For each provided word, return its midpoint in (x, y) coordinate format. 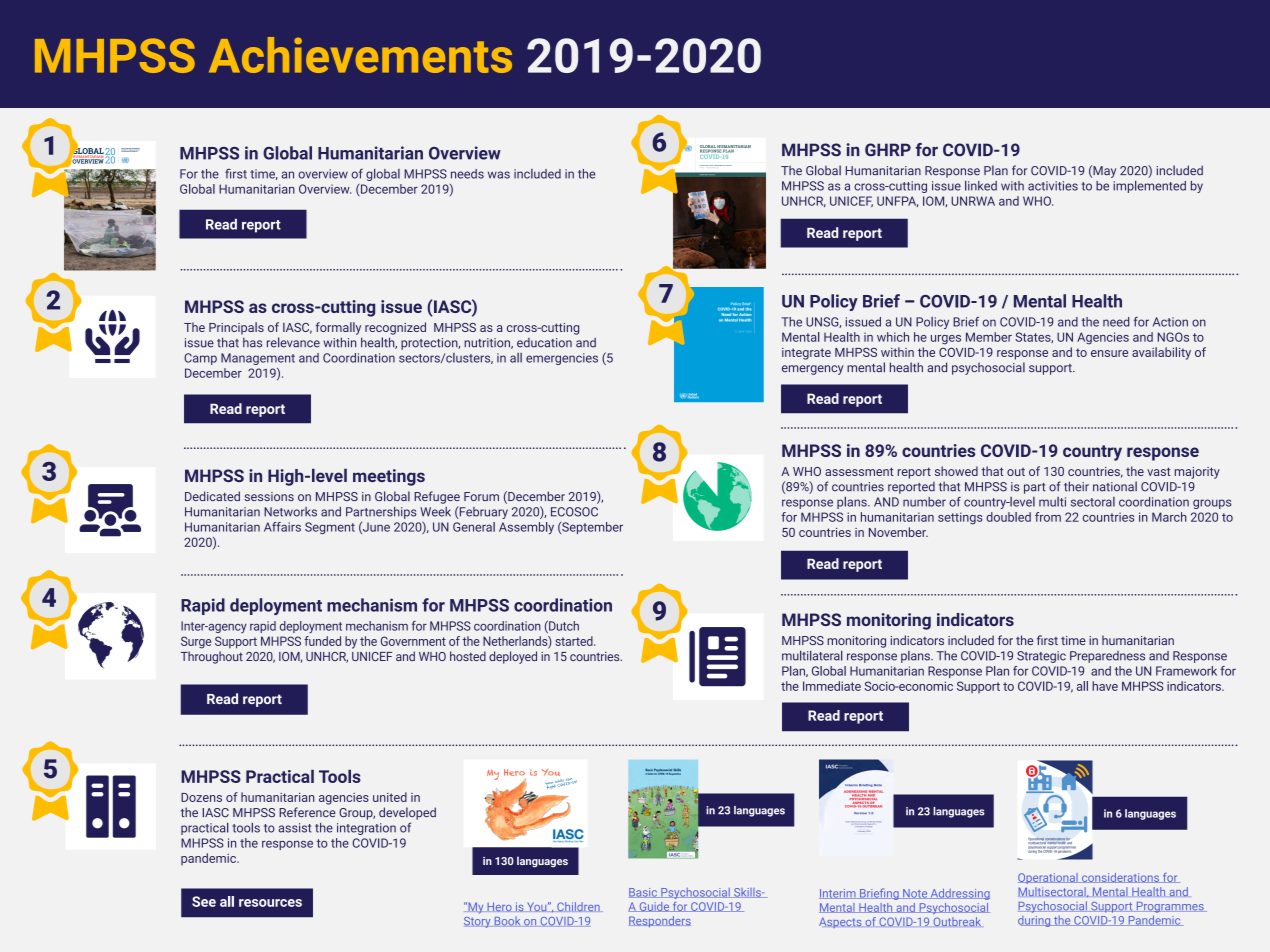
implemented (1149, 187)
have (1105, 686)
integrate (806, 354)
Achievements (360, 55)
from (1048, 517)
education (544, 343)
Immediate (832, 686)
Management (258, 359)
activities (1053, 186)
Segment (330, 528)
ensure (1109, 353)
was (499, 175)
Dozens (201, 797)
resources (270, 903)
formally (338, 328)
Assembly (526, 528)
